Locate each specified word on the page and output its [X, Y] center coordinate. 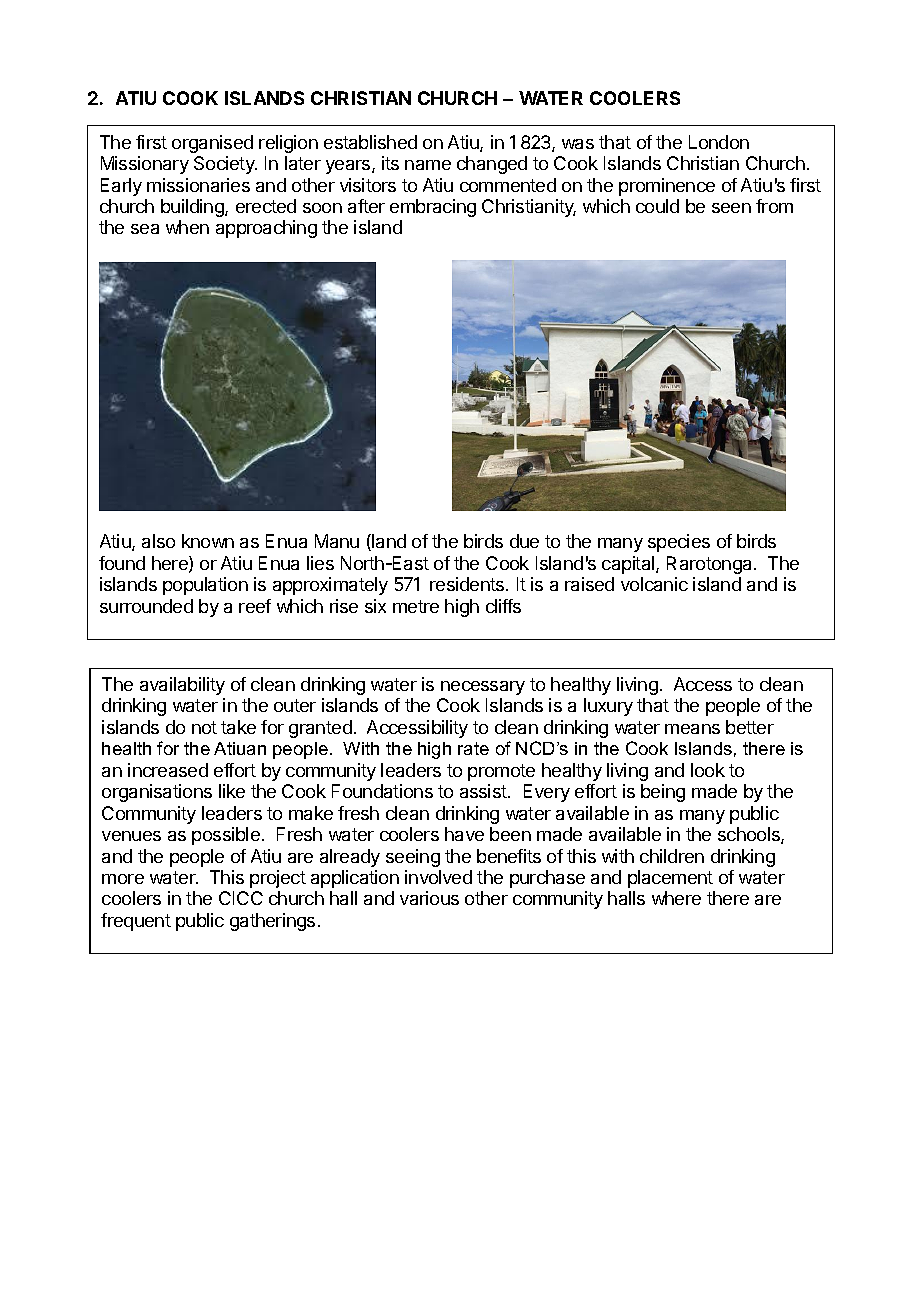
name [428, 165]
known [208, 541]
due [524, 541]
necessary [483, 688]
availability [182, 686]
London [719, 142]
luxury [608, 707]
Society [225, 165]
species [679, 543]
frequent [136, 922]
